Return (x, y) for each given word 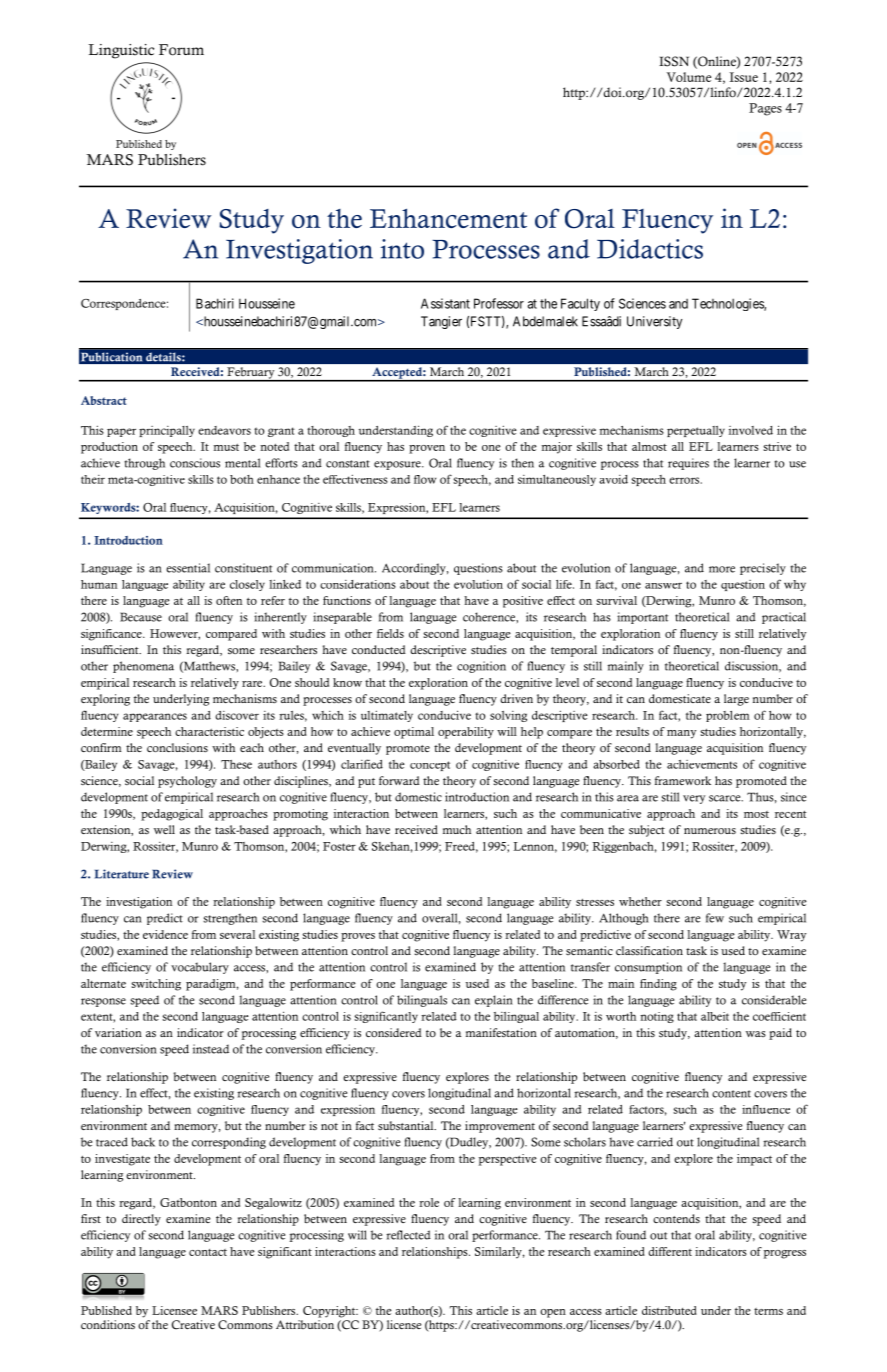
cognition (481, 667)
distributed (669, 1310)
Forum (181, 50)
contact (208, 1252)
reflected (408, 1235)
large (736, 700)
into (402, 249)
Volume (689, 77)
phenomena (143, 667)
